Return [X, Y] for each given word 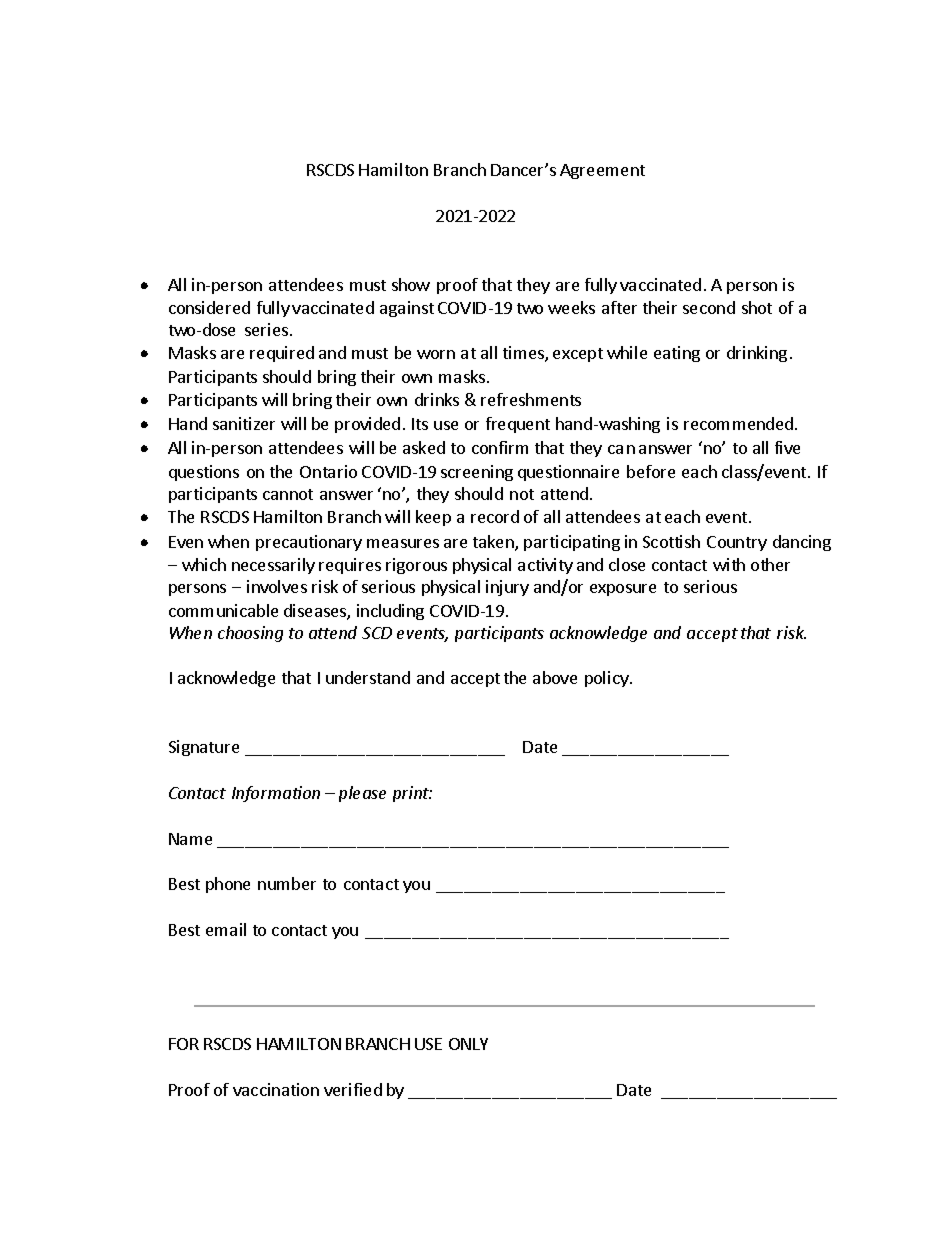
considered [209, 307]
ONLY [468, 1044]
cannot [288, 494]
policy [608, 679]
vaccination [276, 1089]
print [412, 794]
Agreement [602, 171]
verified [353, 1089]
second [709, 307]
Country [737, 543]
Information [276, 794]
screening [477, 473]
